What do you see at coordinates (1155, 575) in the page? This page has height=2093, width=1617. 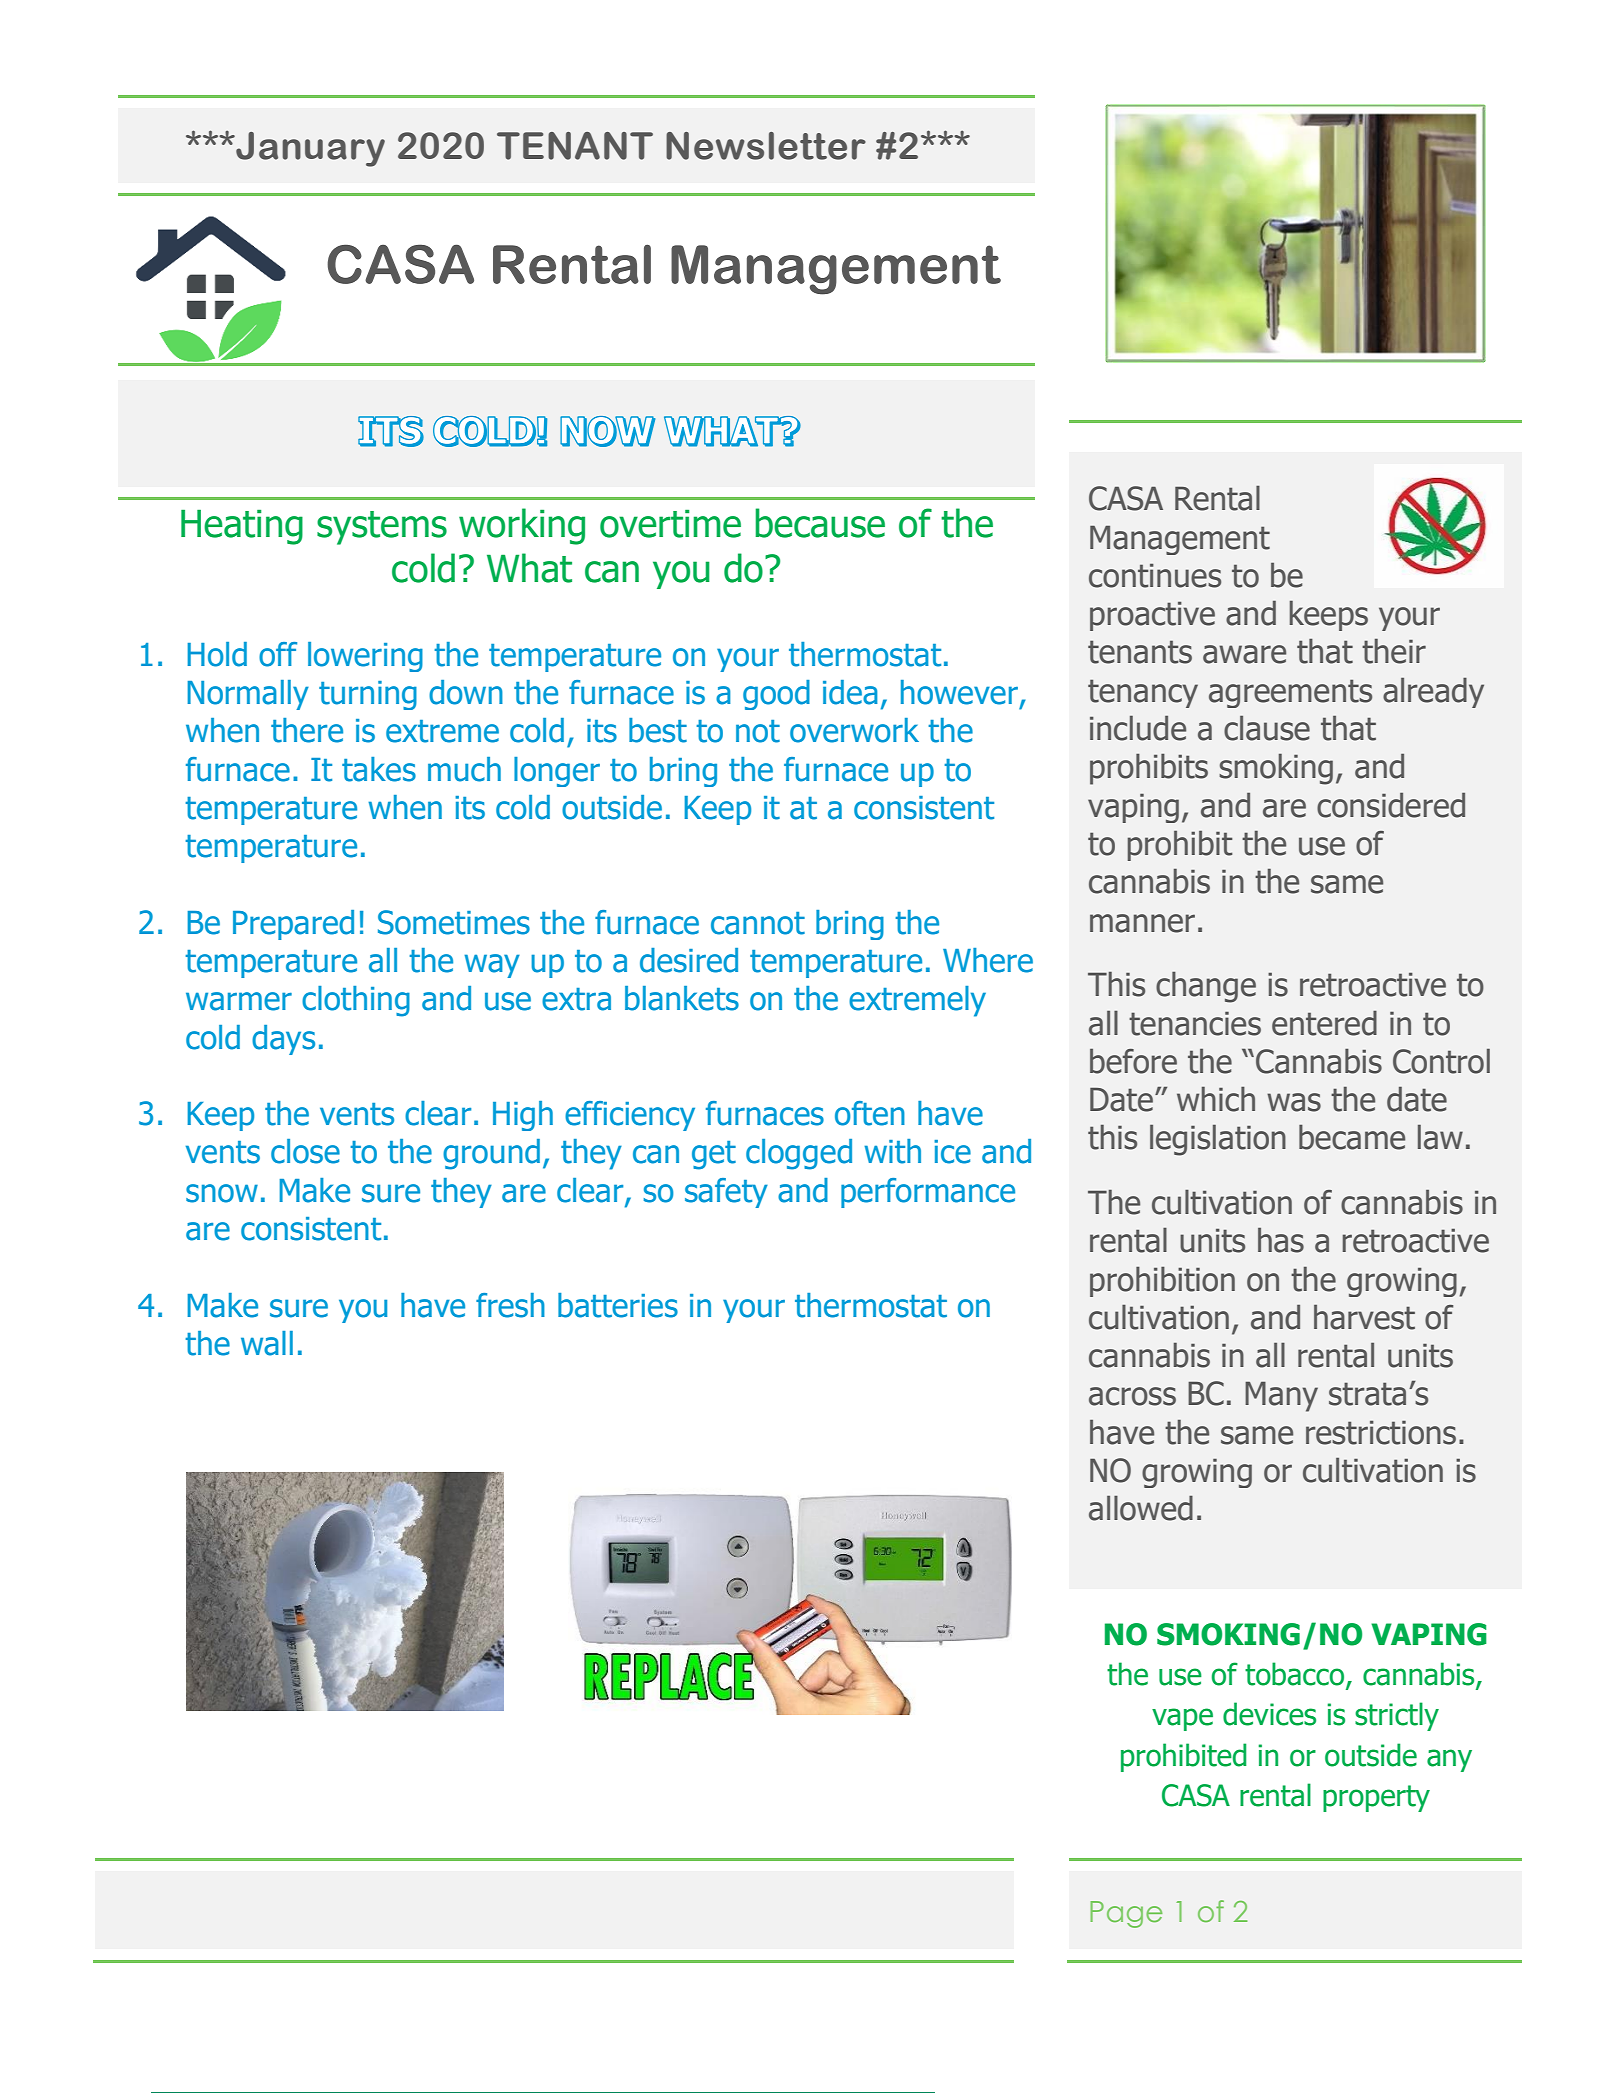 I see `continues` at bounding box center [1155, 575].
